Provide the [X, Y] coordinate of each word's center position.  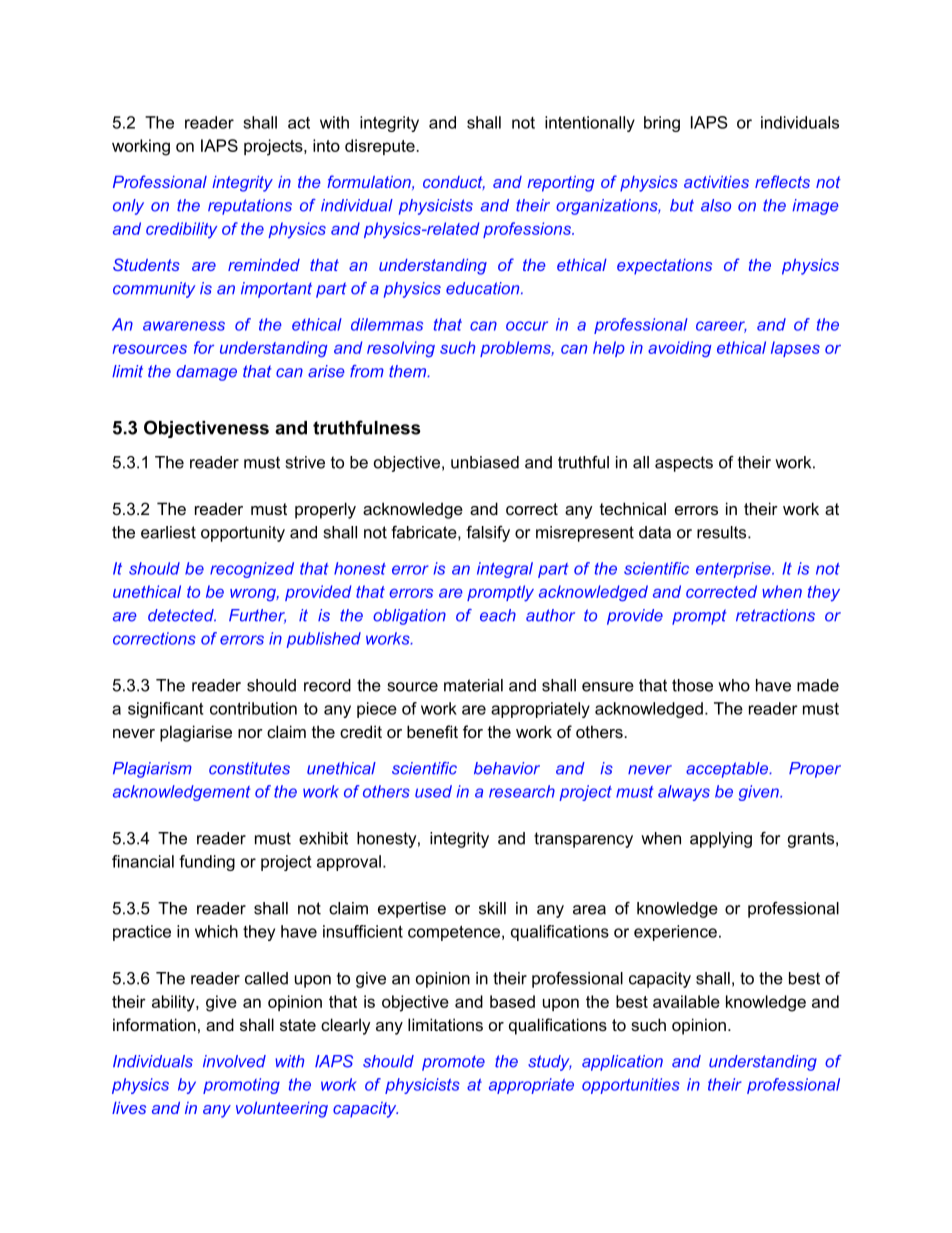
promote [453, 1063]
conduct [454, 183]
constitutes [249, 768]
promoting [241, 1086]
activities [716, 182]
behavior [507, 768]
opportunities [631, 1086]
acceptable [728, 770]
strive [305, 462]
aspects [684, 464]
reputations [250, 207]
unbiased [485, 462]
